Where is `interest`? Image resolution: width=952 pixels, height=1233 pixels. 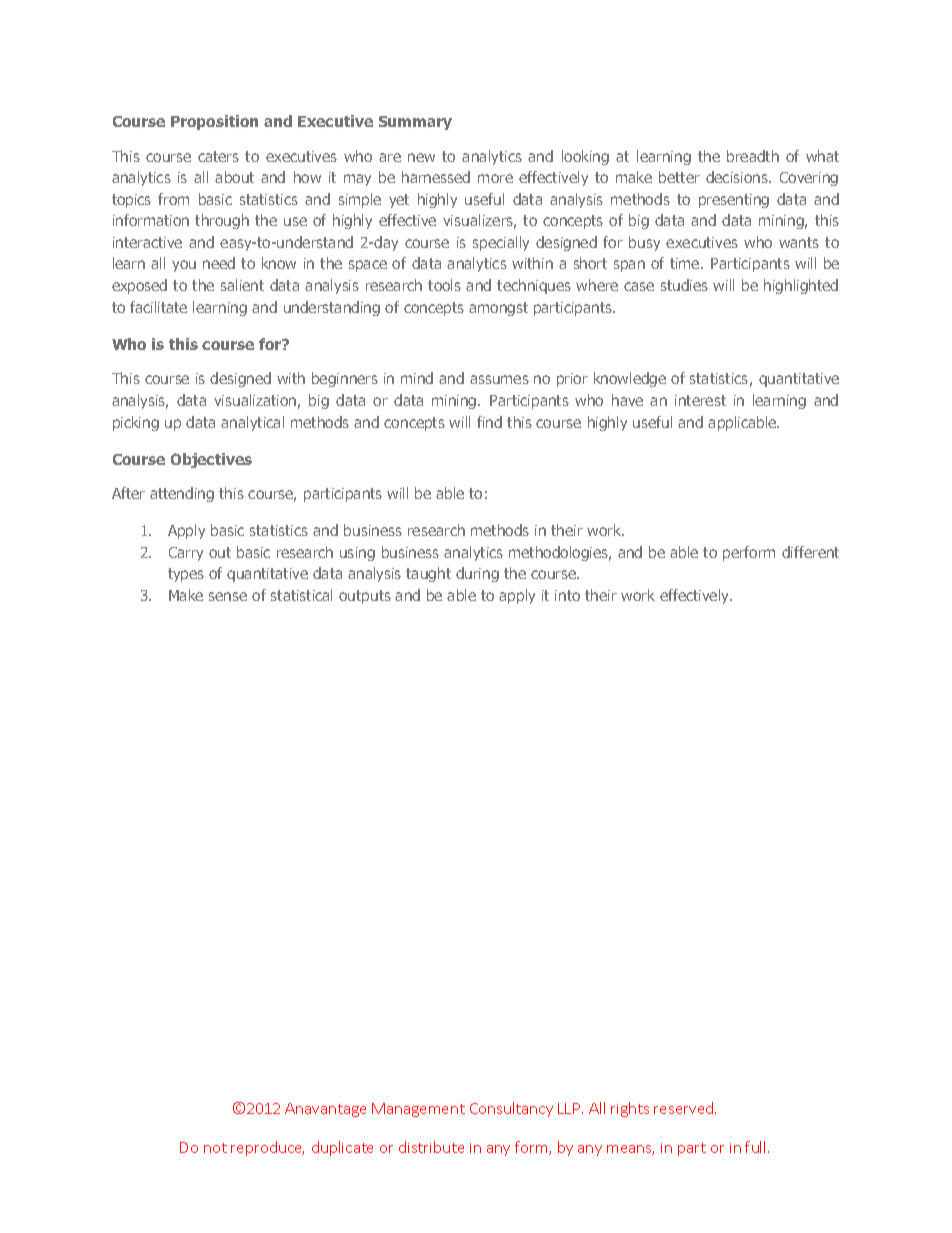 interest is located at coordinates (700, 400).
